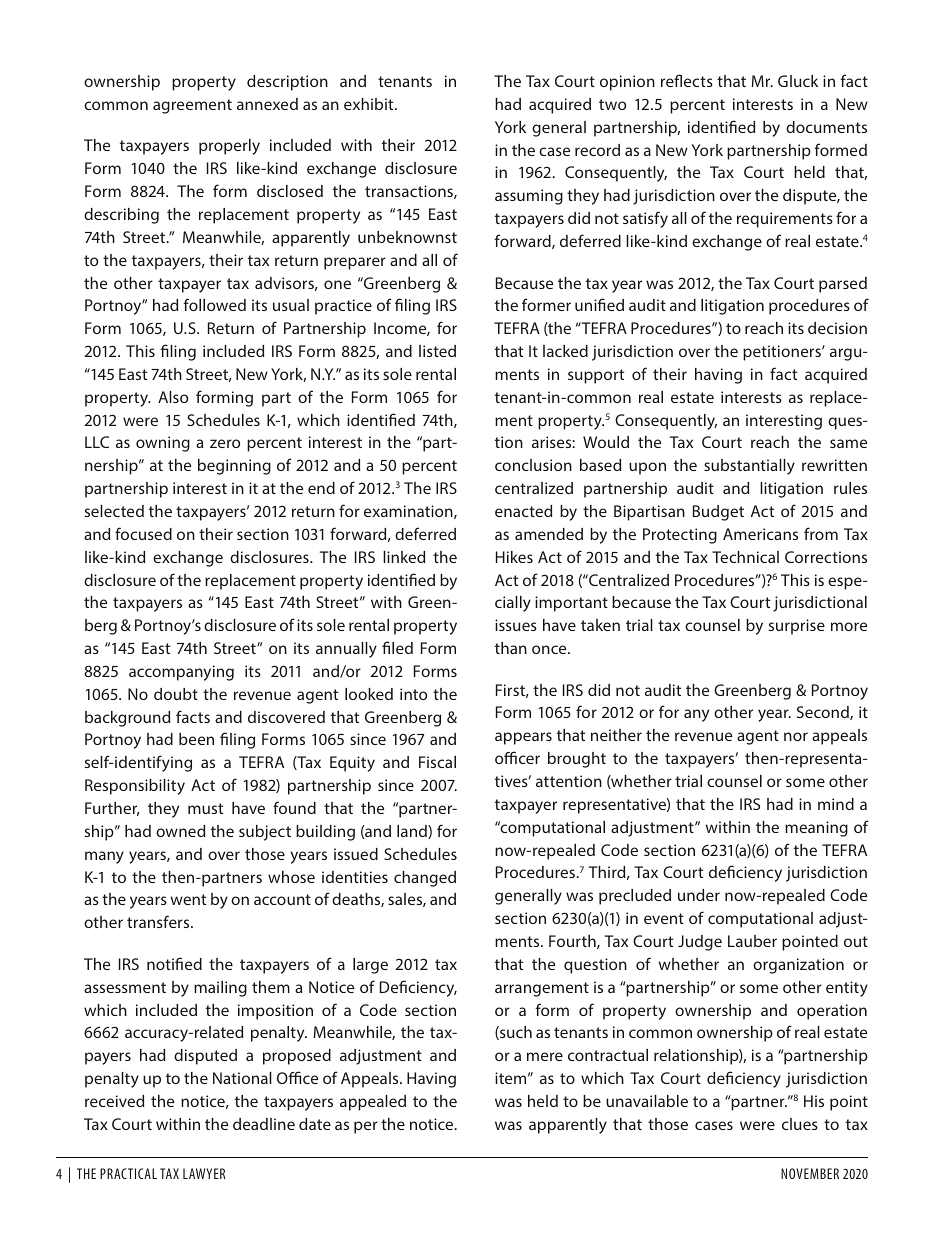 The width and height of the page is (952, 1233). What do you see at coordinates (437, 351) in the page?
I see `listed` at bounding box center [437, 351].
